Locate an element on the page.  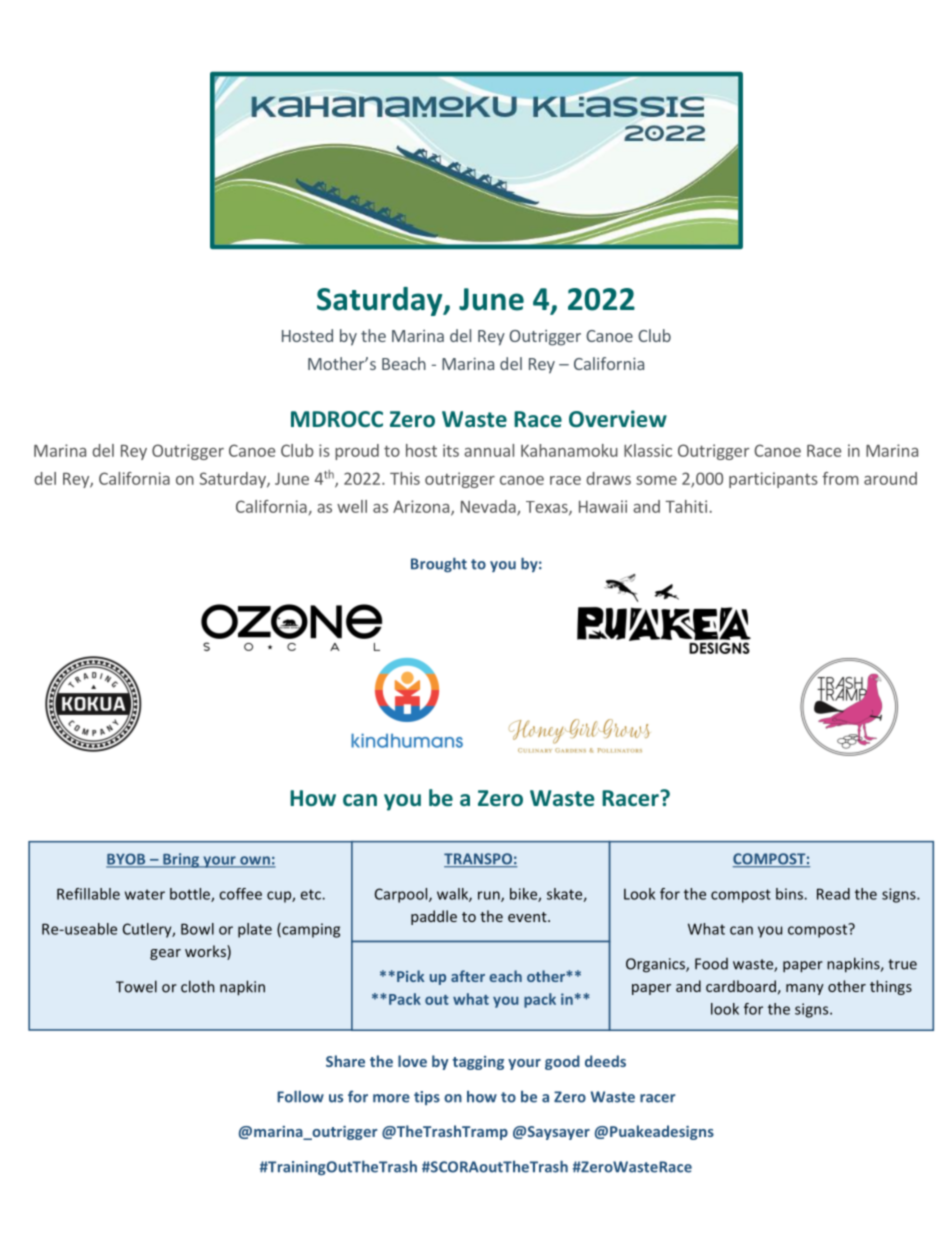
from is located at coordinates (840, 478).
